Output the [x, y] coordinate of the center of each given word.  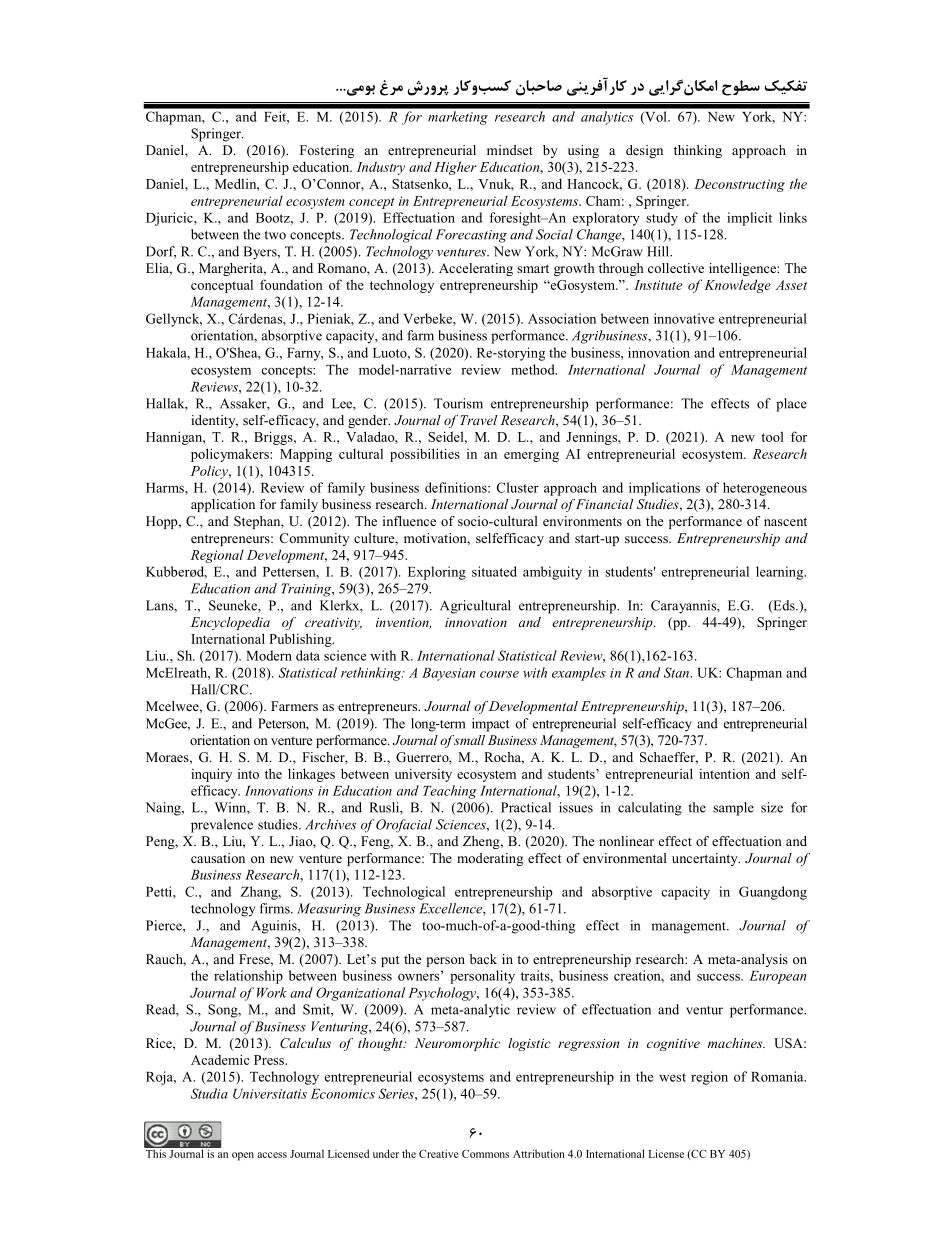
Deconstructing [739, 185]
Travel [478, 420]
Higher [455, 168]
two [275, 235]
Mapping [306, 455]
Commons [485, 1154]
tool [772, 436]
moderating [490, 859]
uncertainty [706, 859]
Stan [677, 672]
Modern [269, 655]
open [243, 1156]
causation [218, 858]
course [499, 674]
